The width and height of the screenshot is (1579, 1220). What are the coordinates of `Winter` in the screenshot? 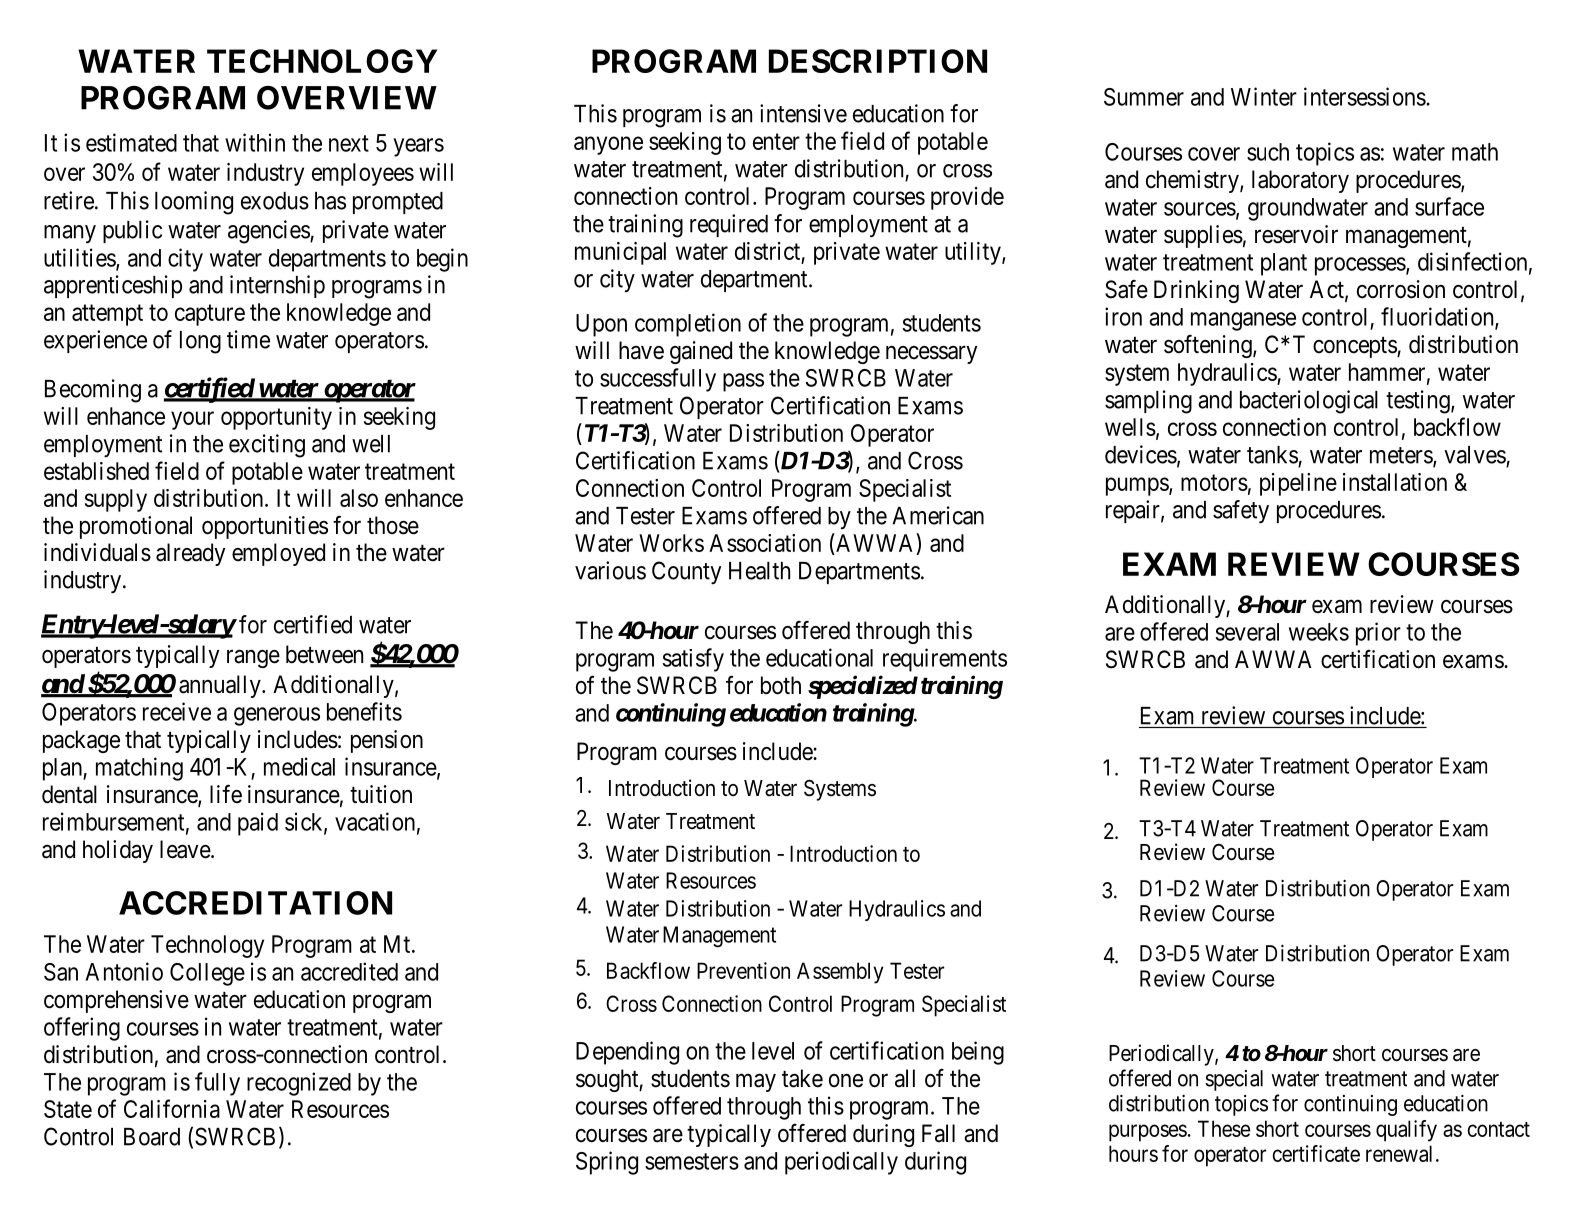 It's located at (1264, 96).
